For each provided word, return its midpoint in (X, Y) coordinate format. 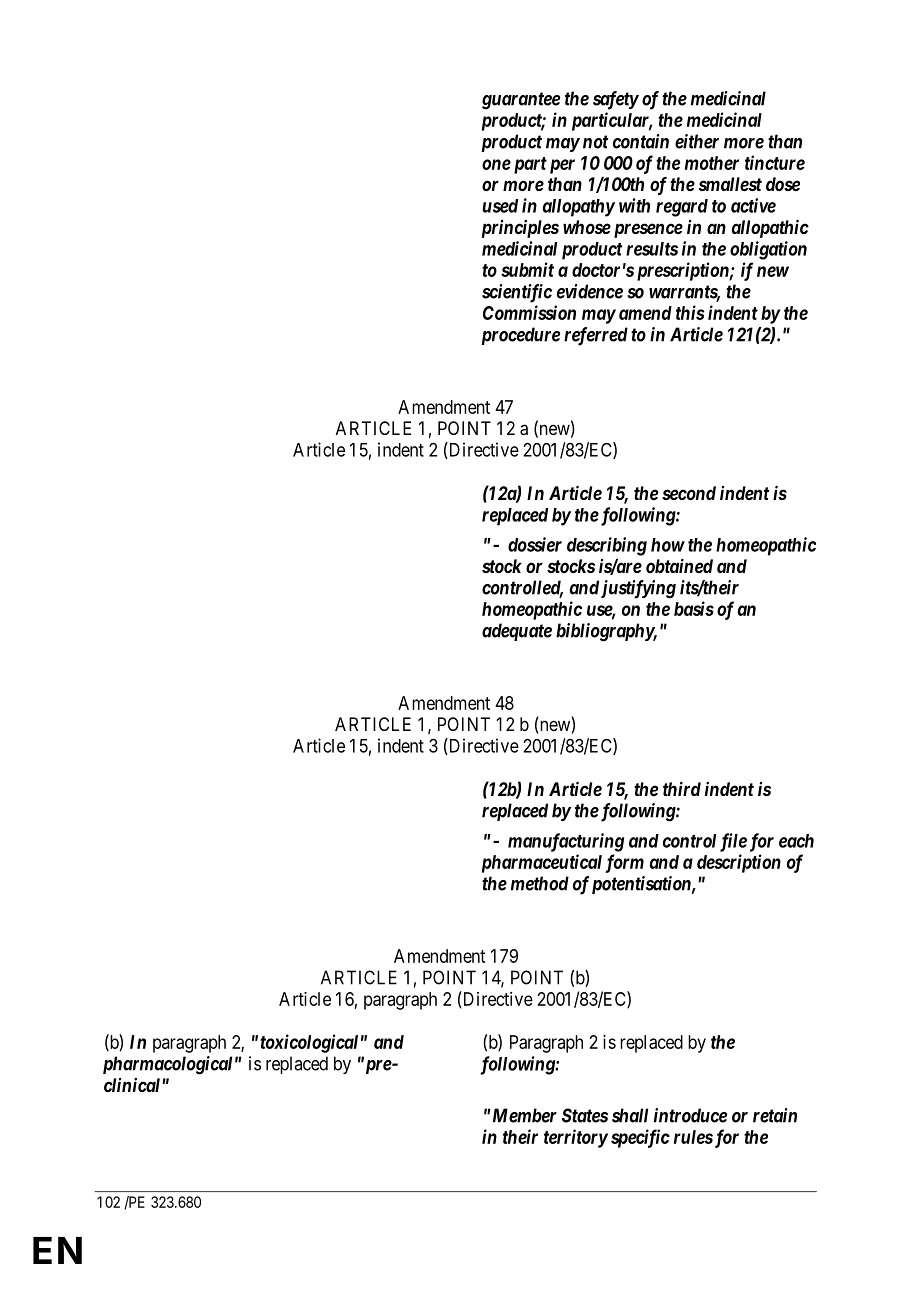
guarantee (521, 101)
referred (596, 336)
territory (576, 1138)
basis (694, 608)
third (682, 788)
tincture (775, 162)
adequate (517, 632)
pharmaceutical (542, 863)
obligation (768, 250)
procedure (521, 336)
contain (641, 141)
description (739, 863)
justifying (638, 589)
